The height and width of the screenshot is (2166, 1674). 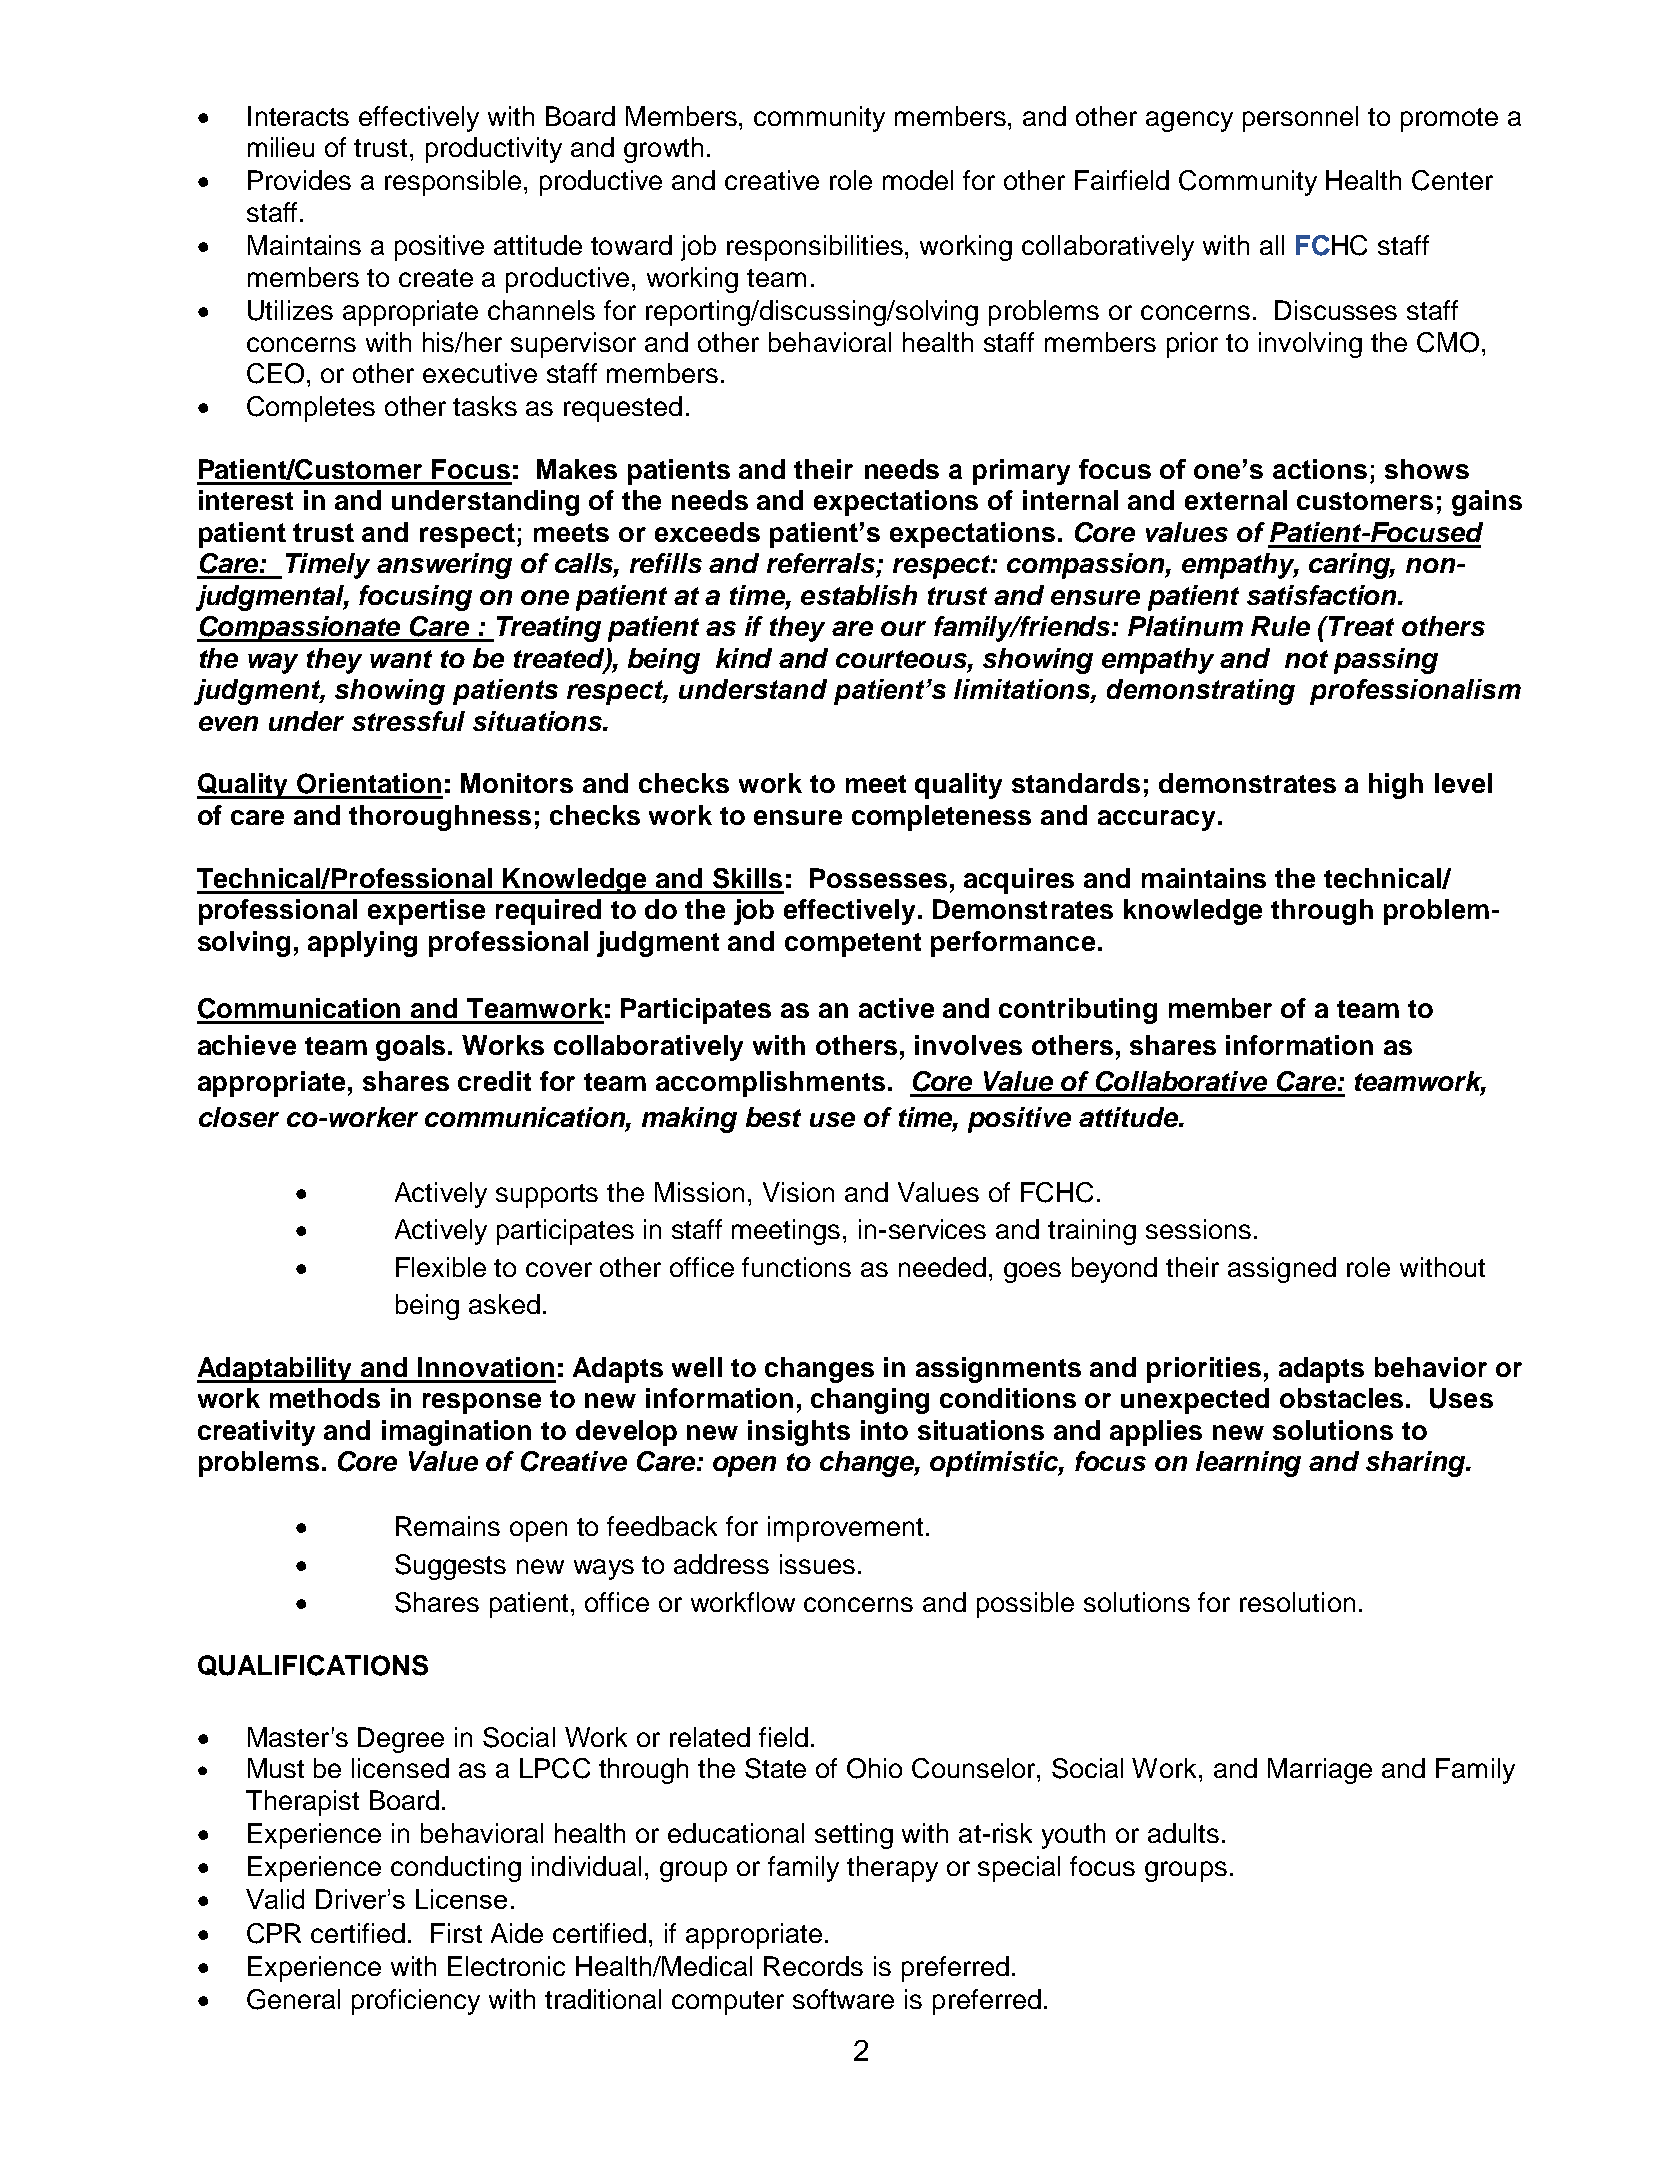 I want to click on personnel, so click(x=1300, y=119).
